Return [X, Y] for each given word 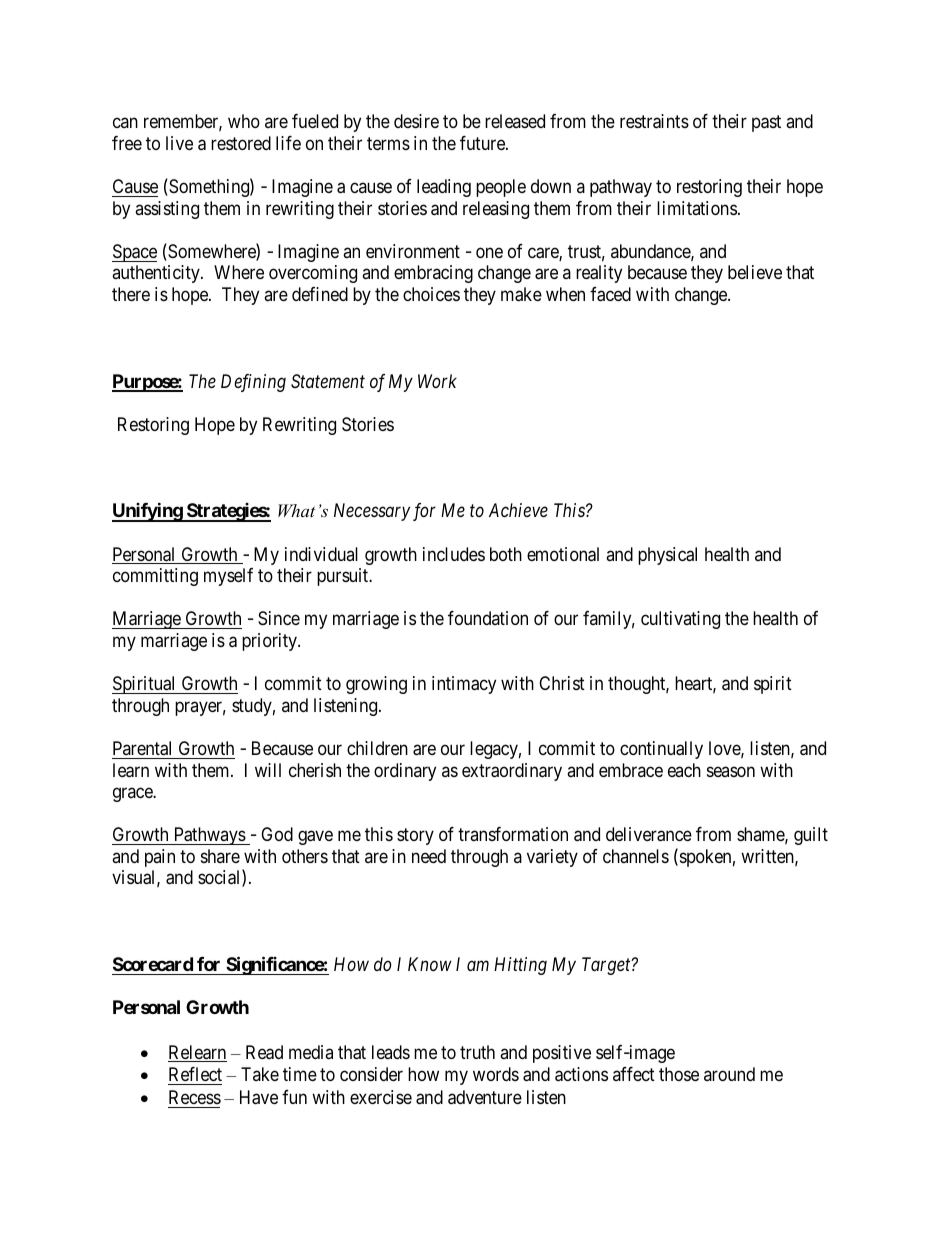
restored [241, 143]
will [268, 770]
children [377, 748]
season [731, 771]
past [766, 124]
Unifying [148, 512]
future [483, 143]
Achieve [518, 510]
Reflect [195, 1076]
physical [667, 556]
